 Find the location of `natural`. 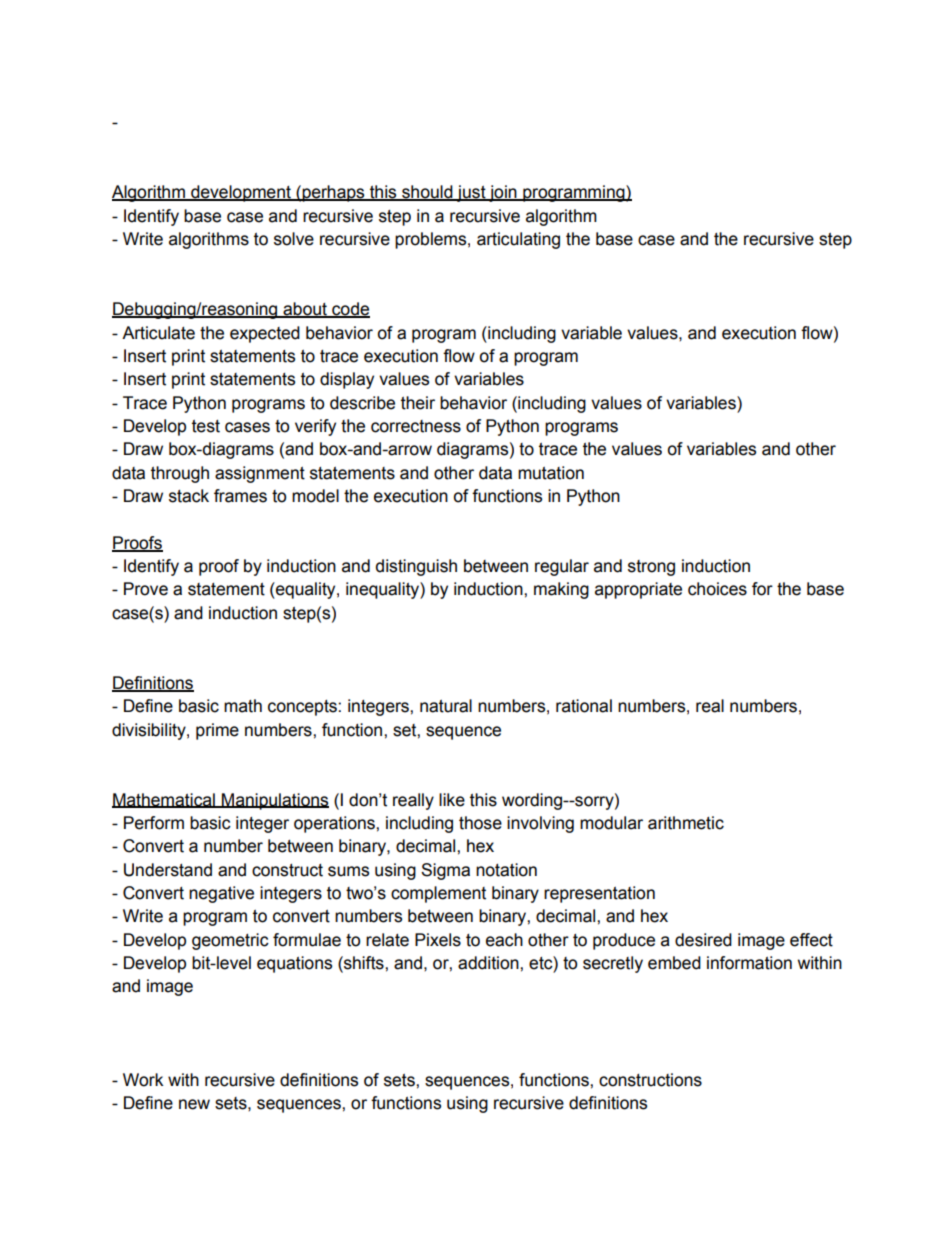

natural is located at coordinates (446, 706).
